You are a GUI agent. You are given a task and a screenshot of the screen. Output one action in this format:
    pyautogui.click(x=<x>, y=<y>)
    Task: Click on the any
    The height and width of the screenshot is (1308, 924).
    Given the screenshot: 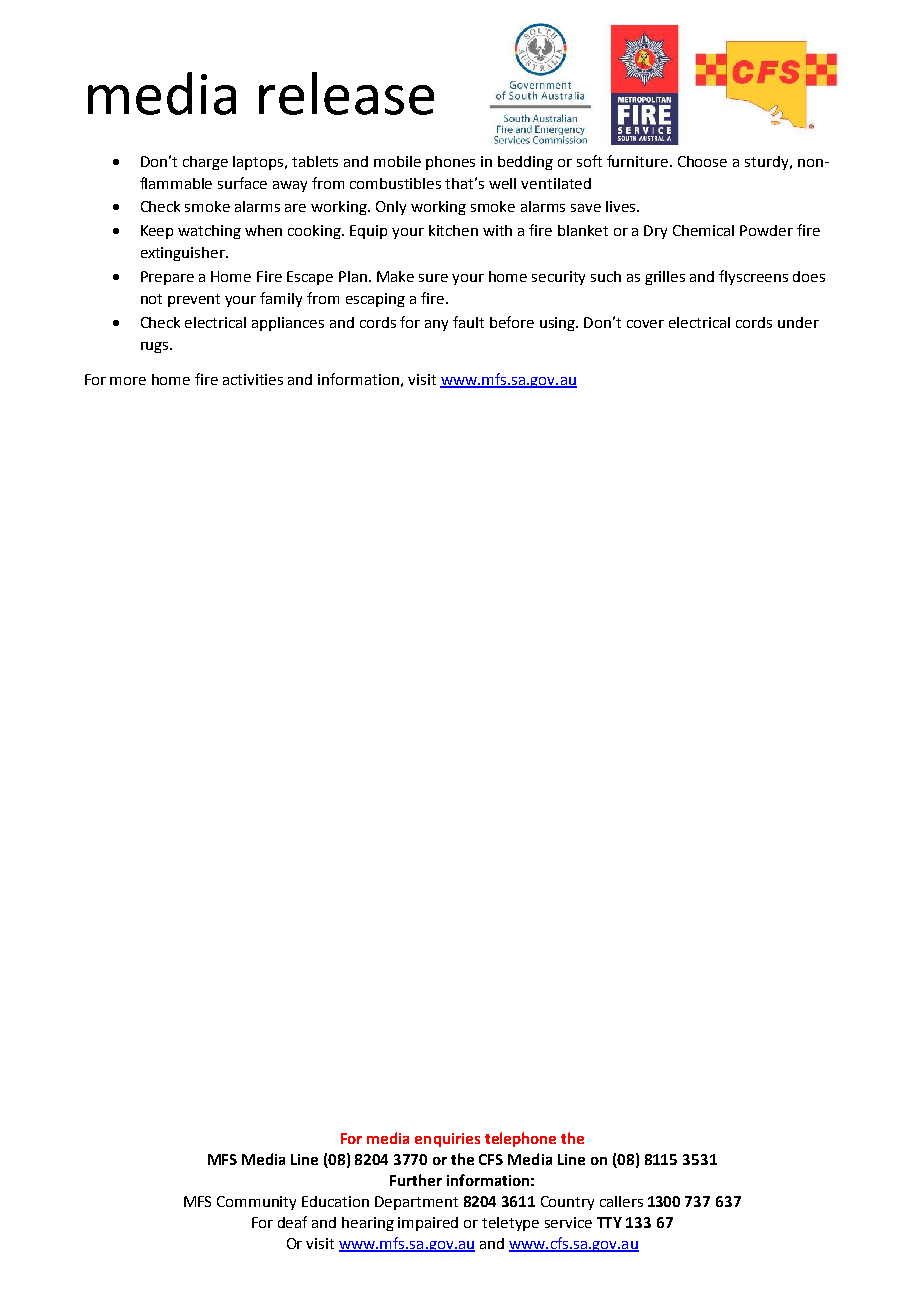 What is the action you would take?
    pyautogui.click(x=436, y=325)
